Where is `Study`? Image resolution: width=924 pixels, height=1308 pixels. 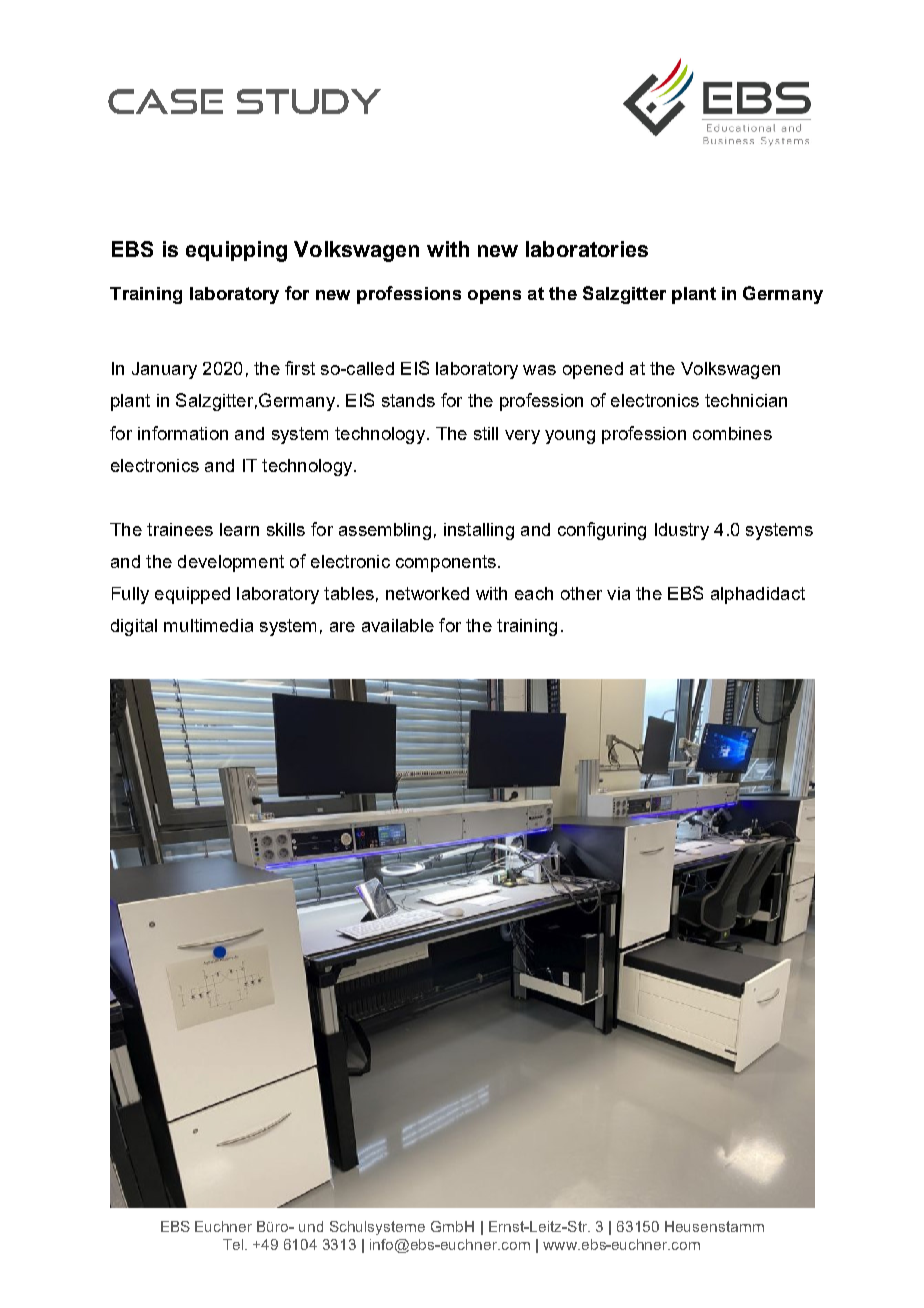
Study is located at coordinates (309, 101).
